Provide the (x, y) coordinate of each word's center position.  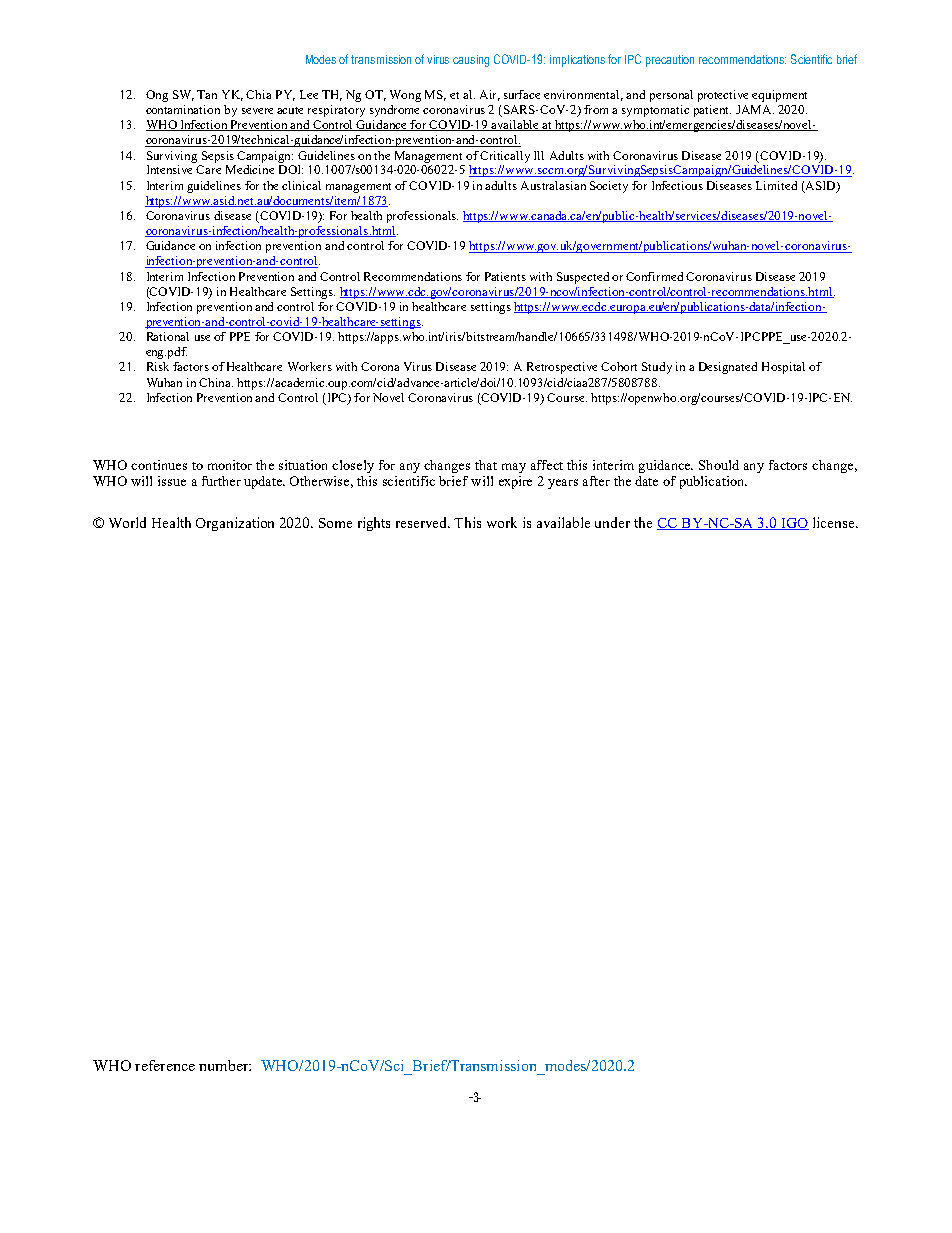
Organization (235, 524)
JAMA (755, 109)
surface (522, 94)
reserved (423, 522)
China (216, 382)
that (486, 465)
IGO (794, 524)
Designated (728, 368)
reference (165, 1065)
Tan (207, 94)
